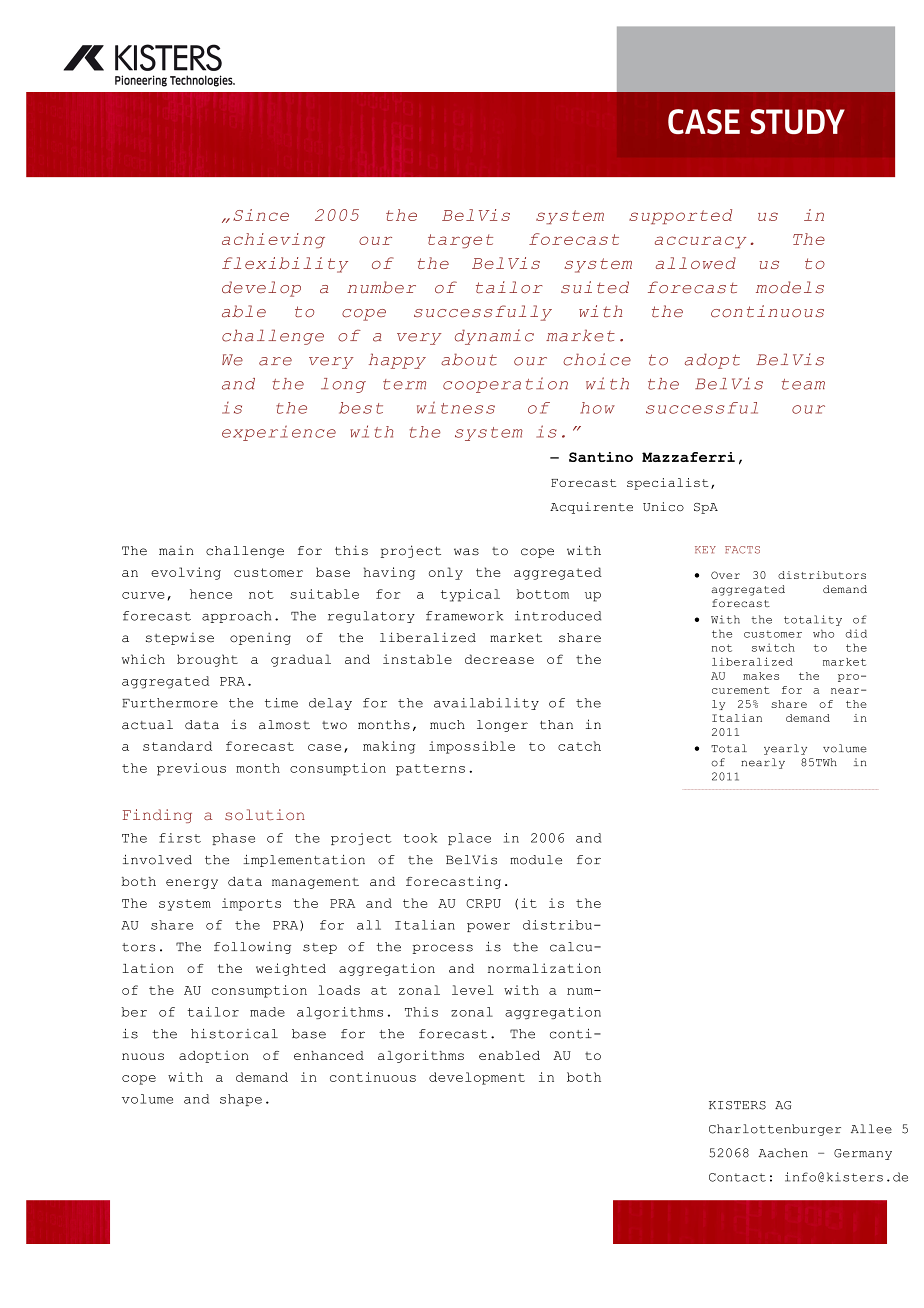 The image size is (924, 1308). I want to click on power, so click(488, 927).
